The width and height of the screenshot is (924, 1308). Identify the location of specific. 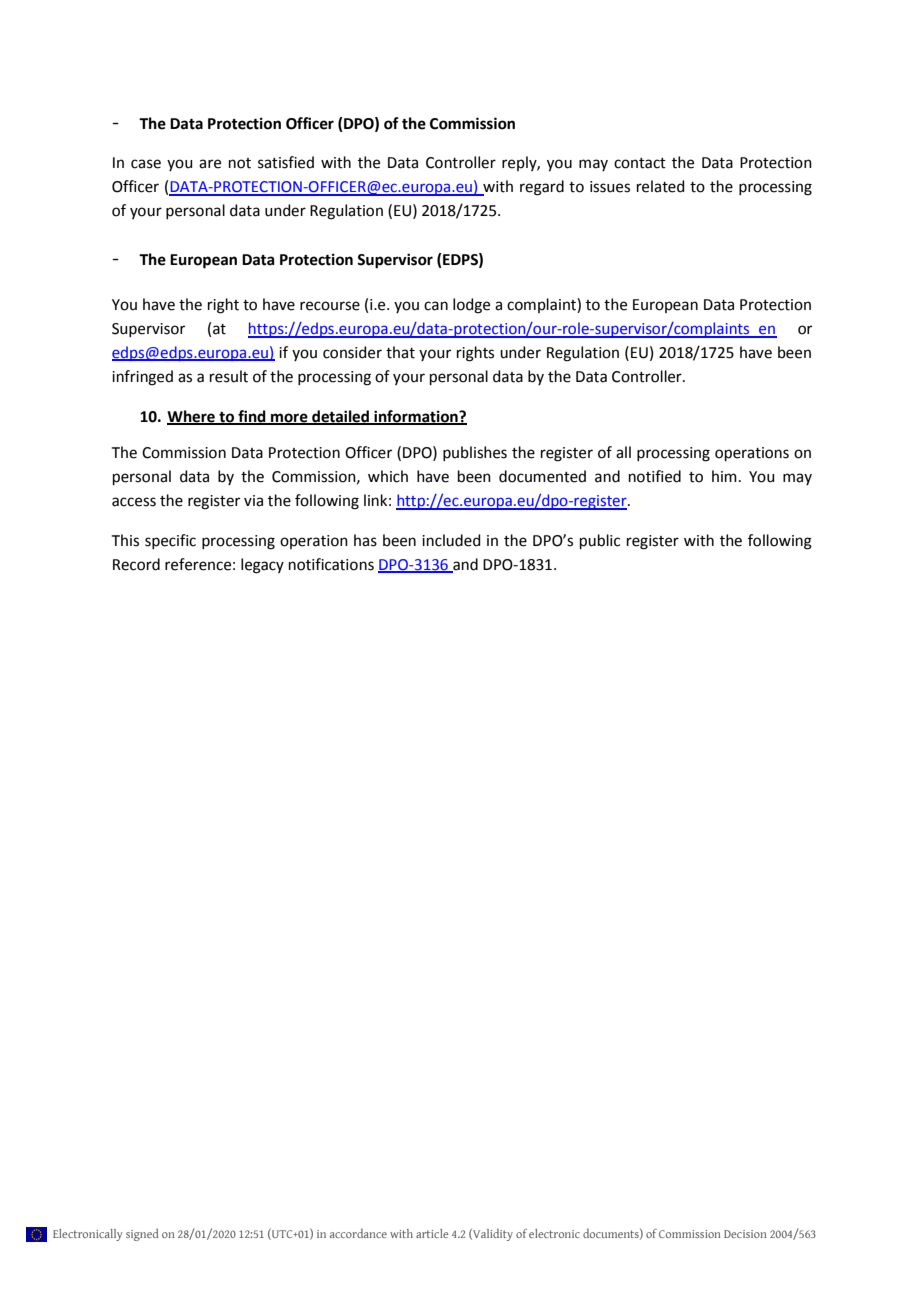
(170, 541).
